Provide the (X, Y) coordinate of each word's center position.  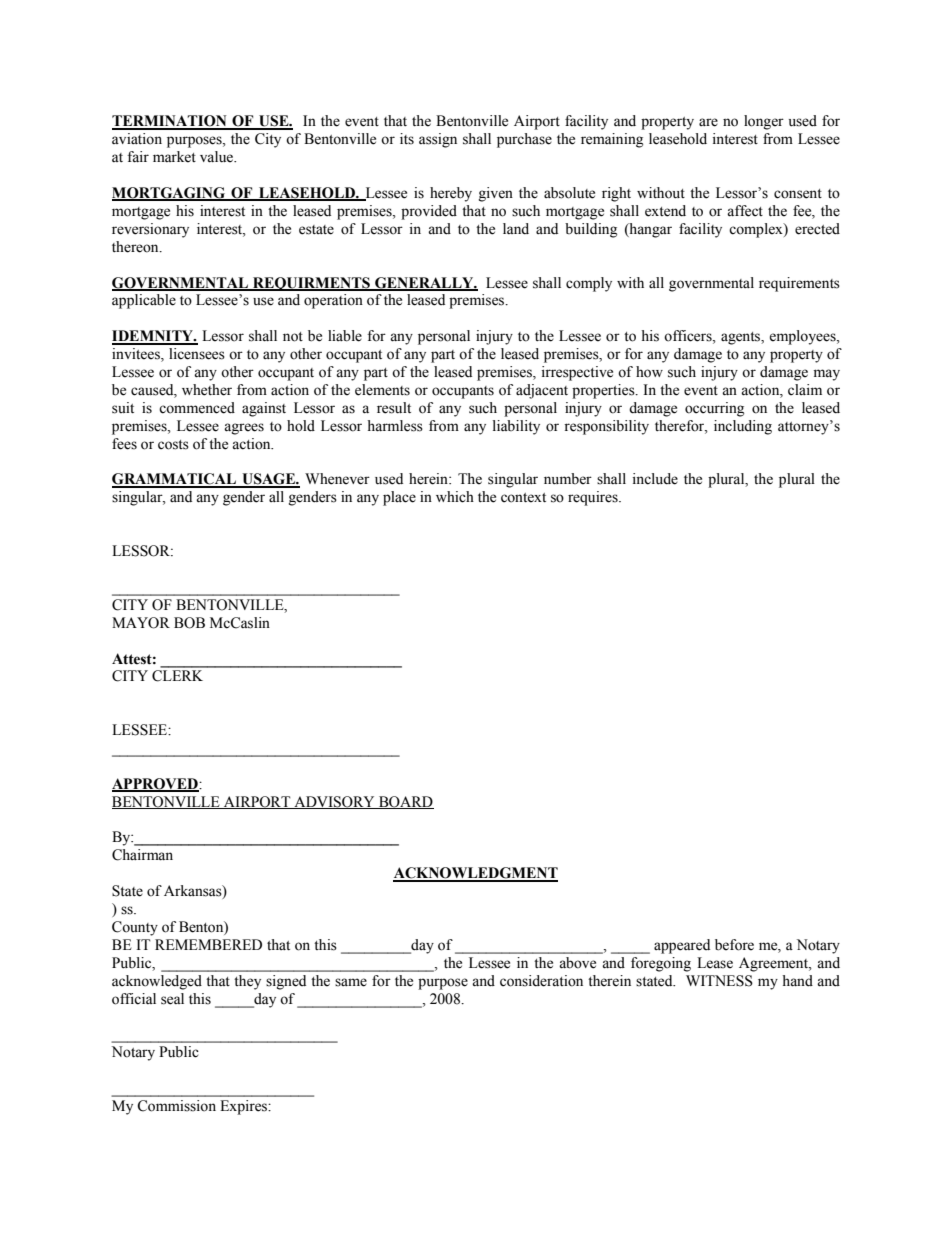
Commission (176, 1106)
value (218, 157)
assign (438, 140)
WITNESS (719, 981)
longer (764, 122)
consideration (541, 981)
